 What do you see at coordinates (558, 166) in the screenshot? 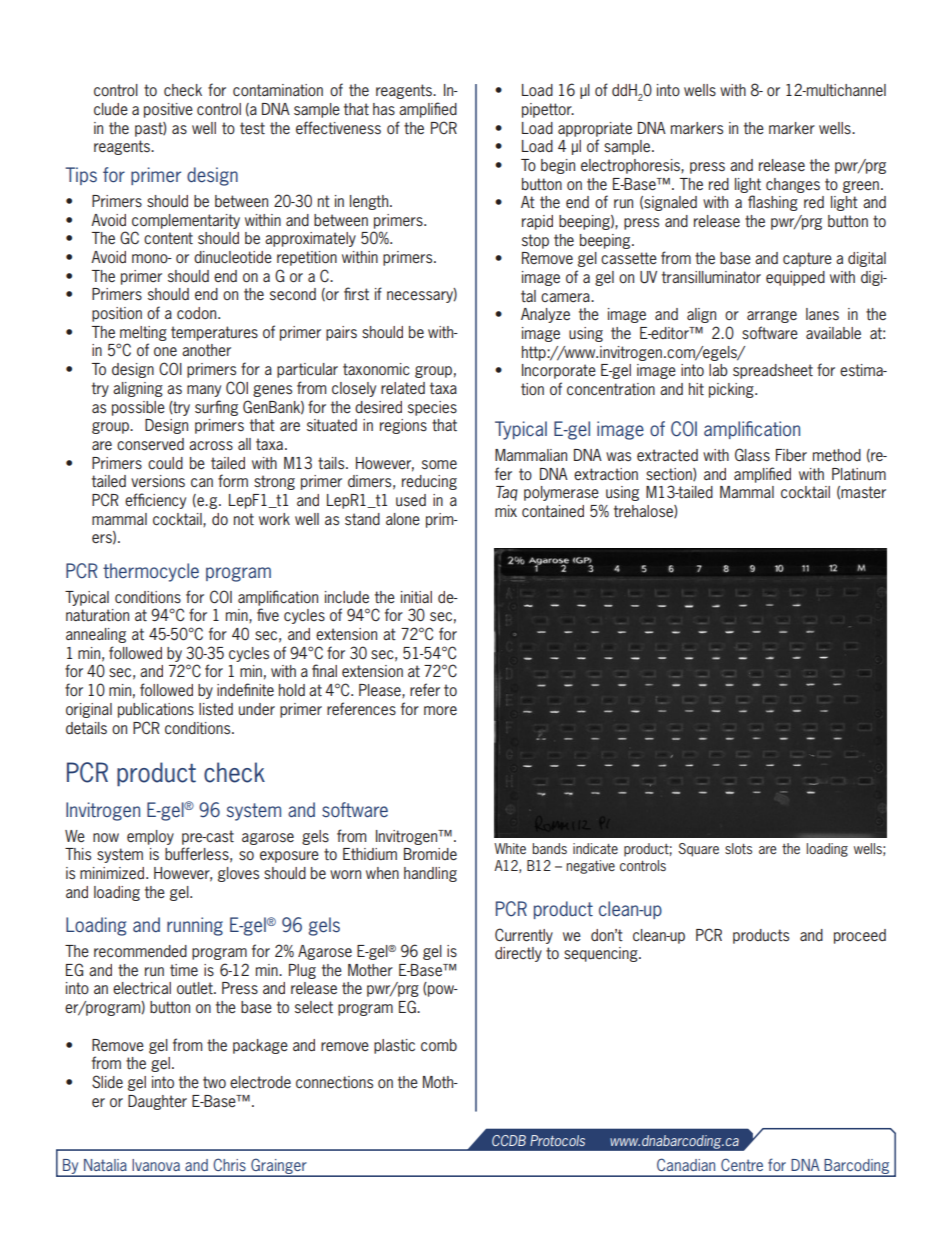
I see `begin` at bounding box center [558, 166].
